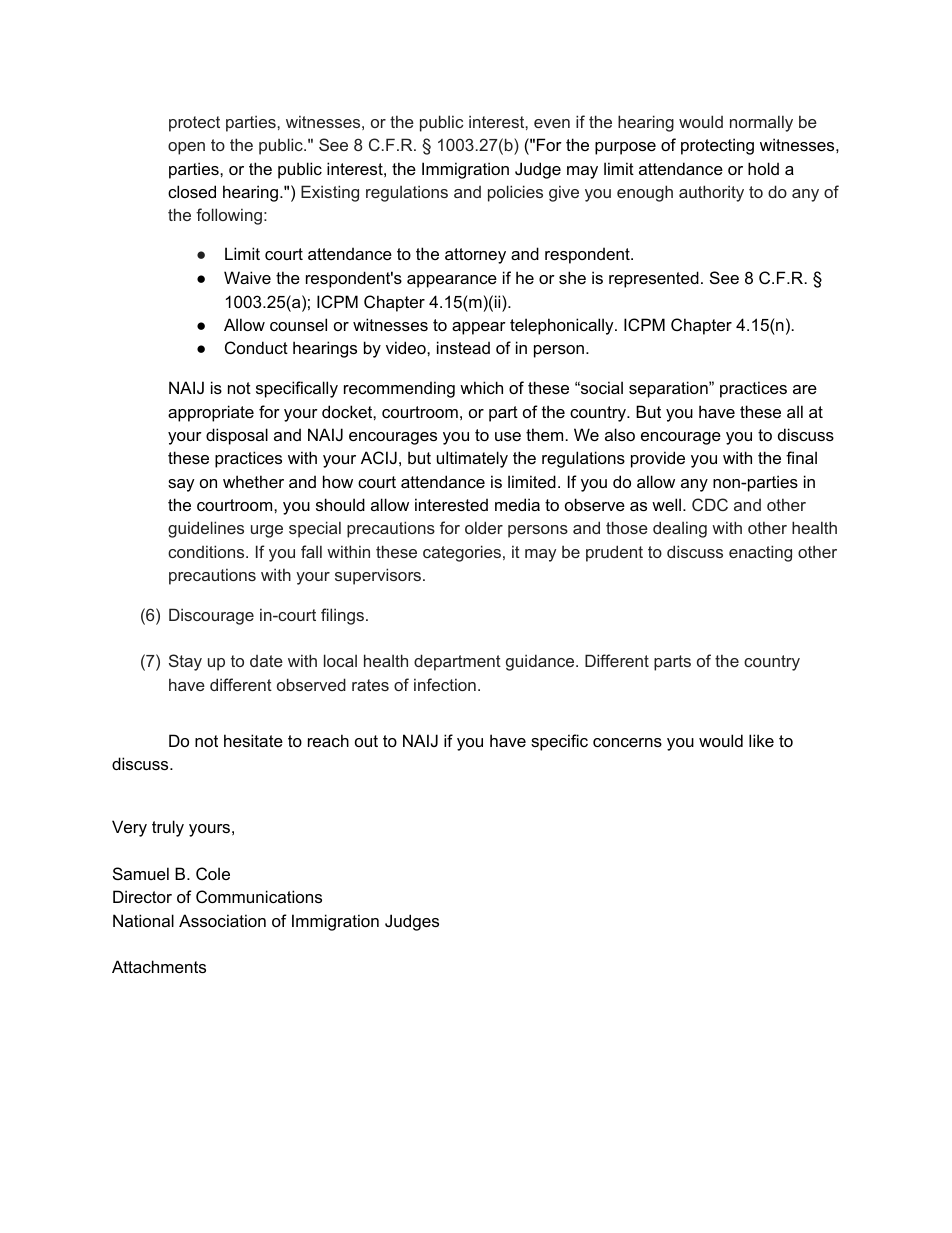  I want to click on Stay, so click(185, 662).
